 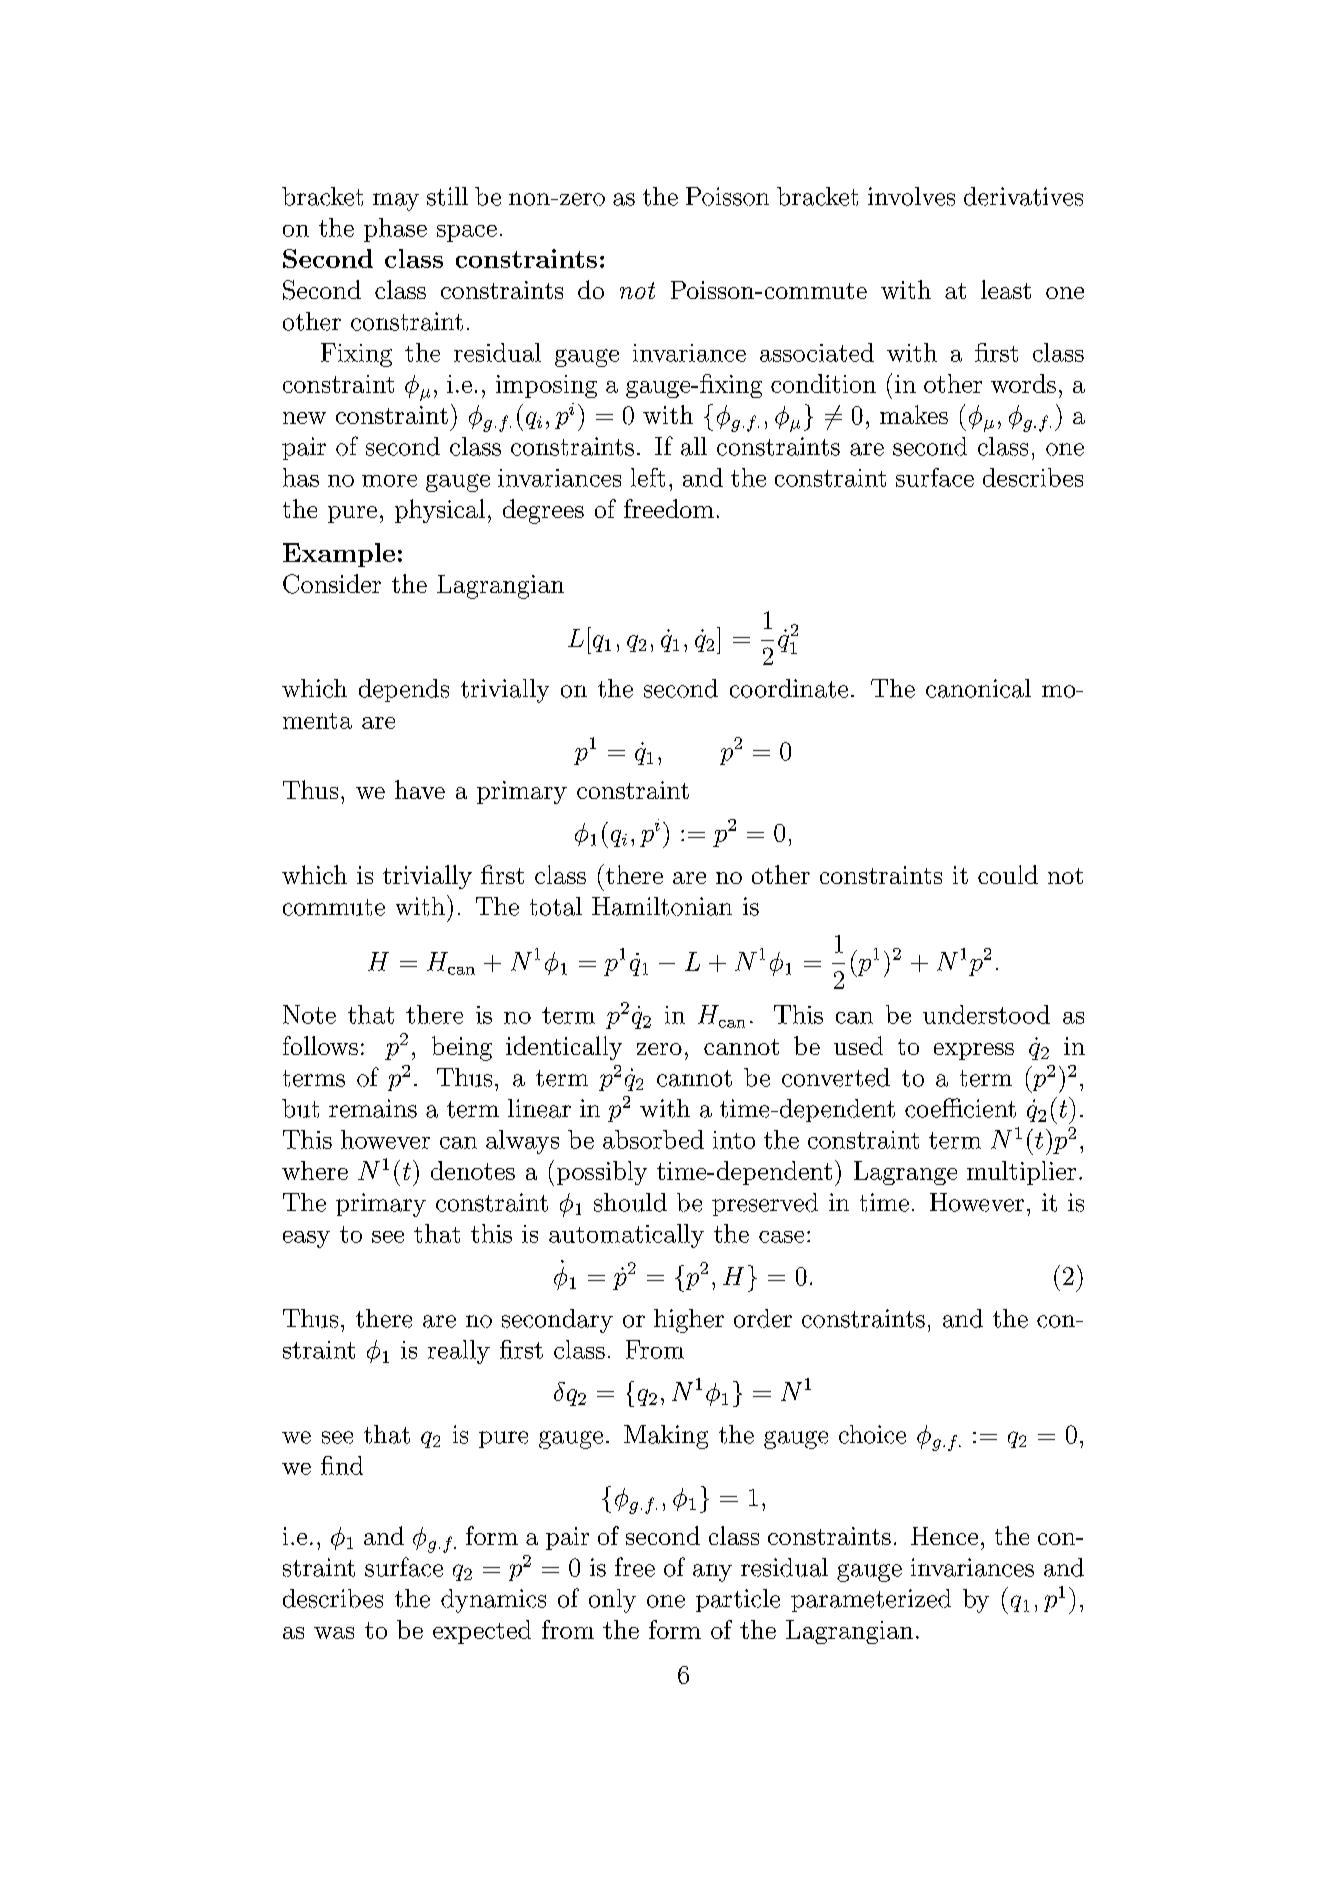 I want to click on coordinate, so click(x=789, y=688).
